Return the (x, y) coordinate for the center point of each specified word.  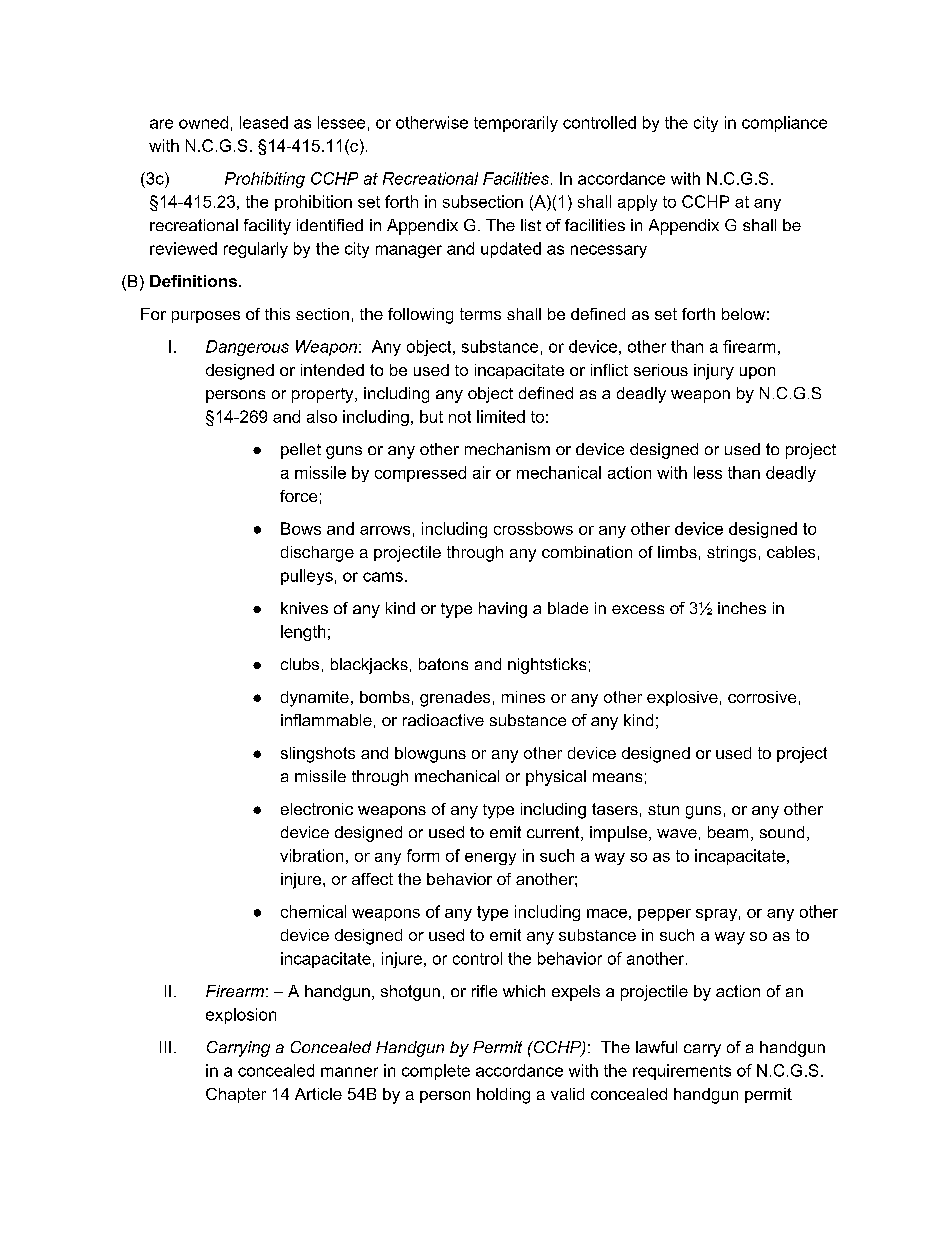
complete (436, 1072)
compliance (784, 124)
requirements (682, 1072)
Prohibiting (265, 180)
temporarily (516, 124)
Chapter (236, 1095)
